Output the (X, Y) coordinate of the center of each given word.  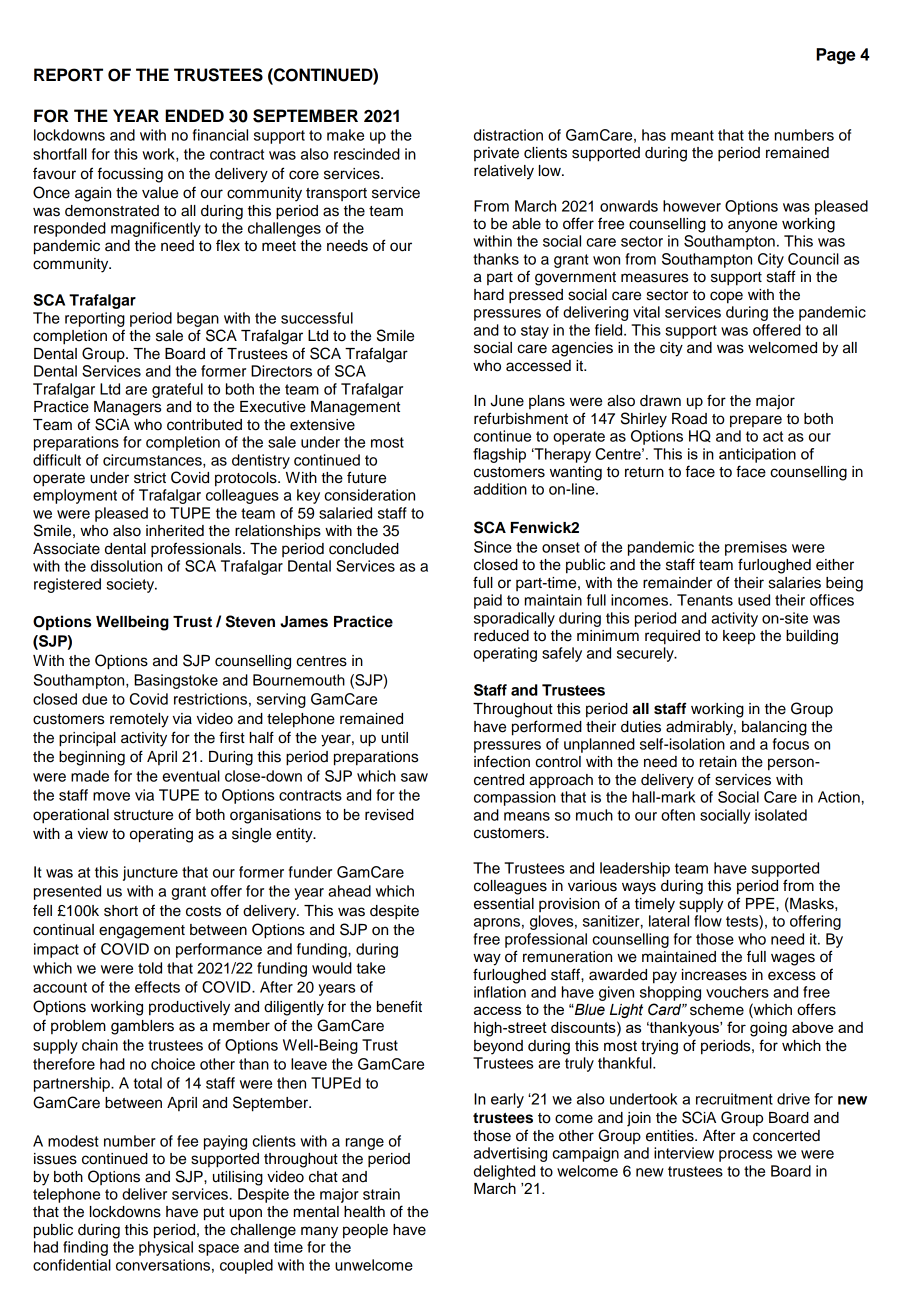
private (496, 154)
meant (692, 135)
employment (75, 496)
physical (166, 1248)
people (365, 1231)
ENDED (194, 115)
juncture (150, 873)
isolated (781, 815)
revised (389, 815)
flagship (499, 455)
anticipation (757, 455)
